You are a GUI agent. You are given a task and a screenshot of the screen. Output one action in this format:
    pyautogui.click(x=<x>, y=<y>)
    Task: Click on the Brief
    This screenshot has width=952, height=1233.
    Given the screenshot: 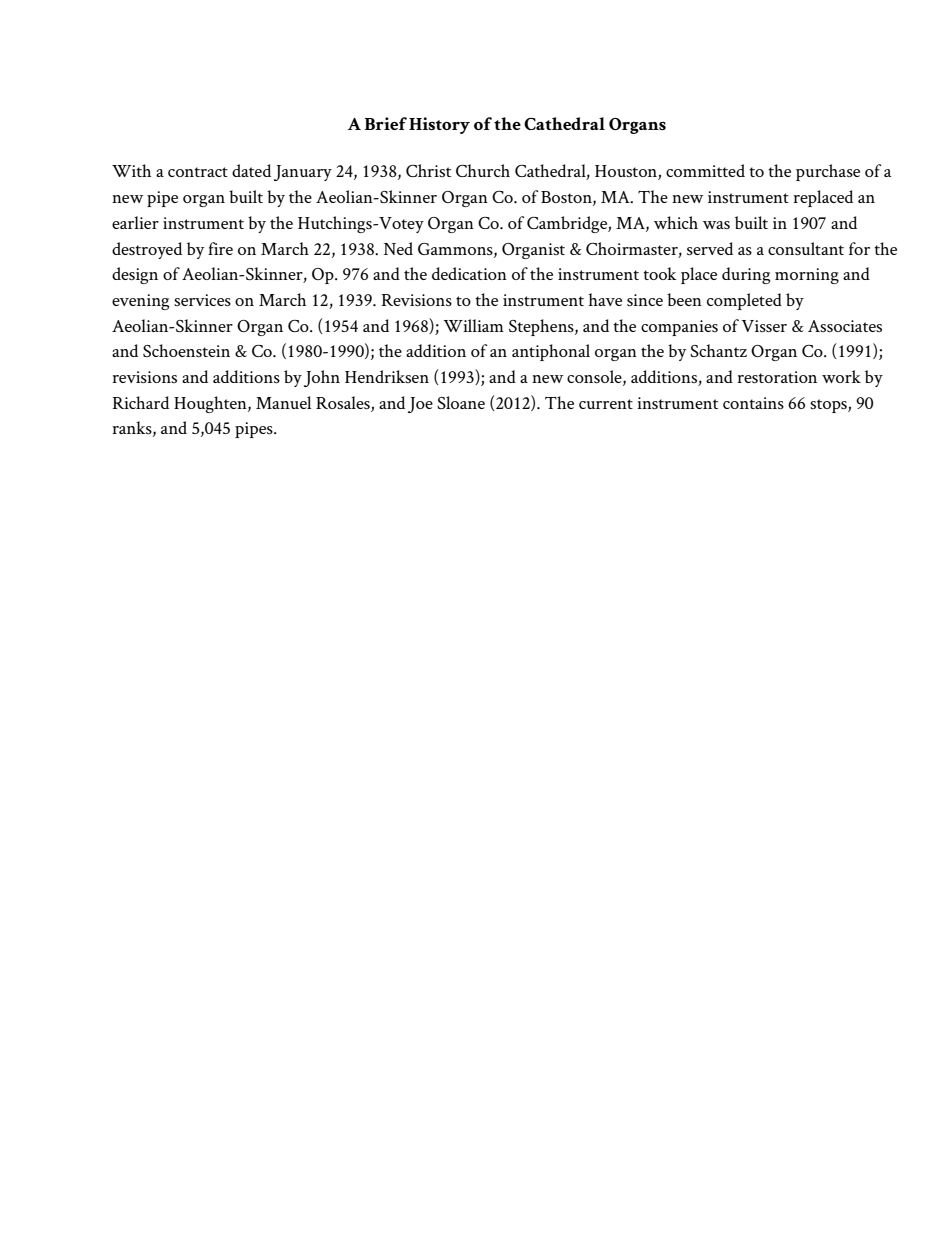 What is the action you would take?
    pyautogui.click(x=386, y=123)
